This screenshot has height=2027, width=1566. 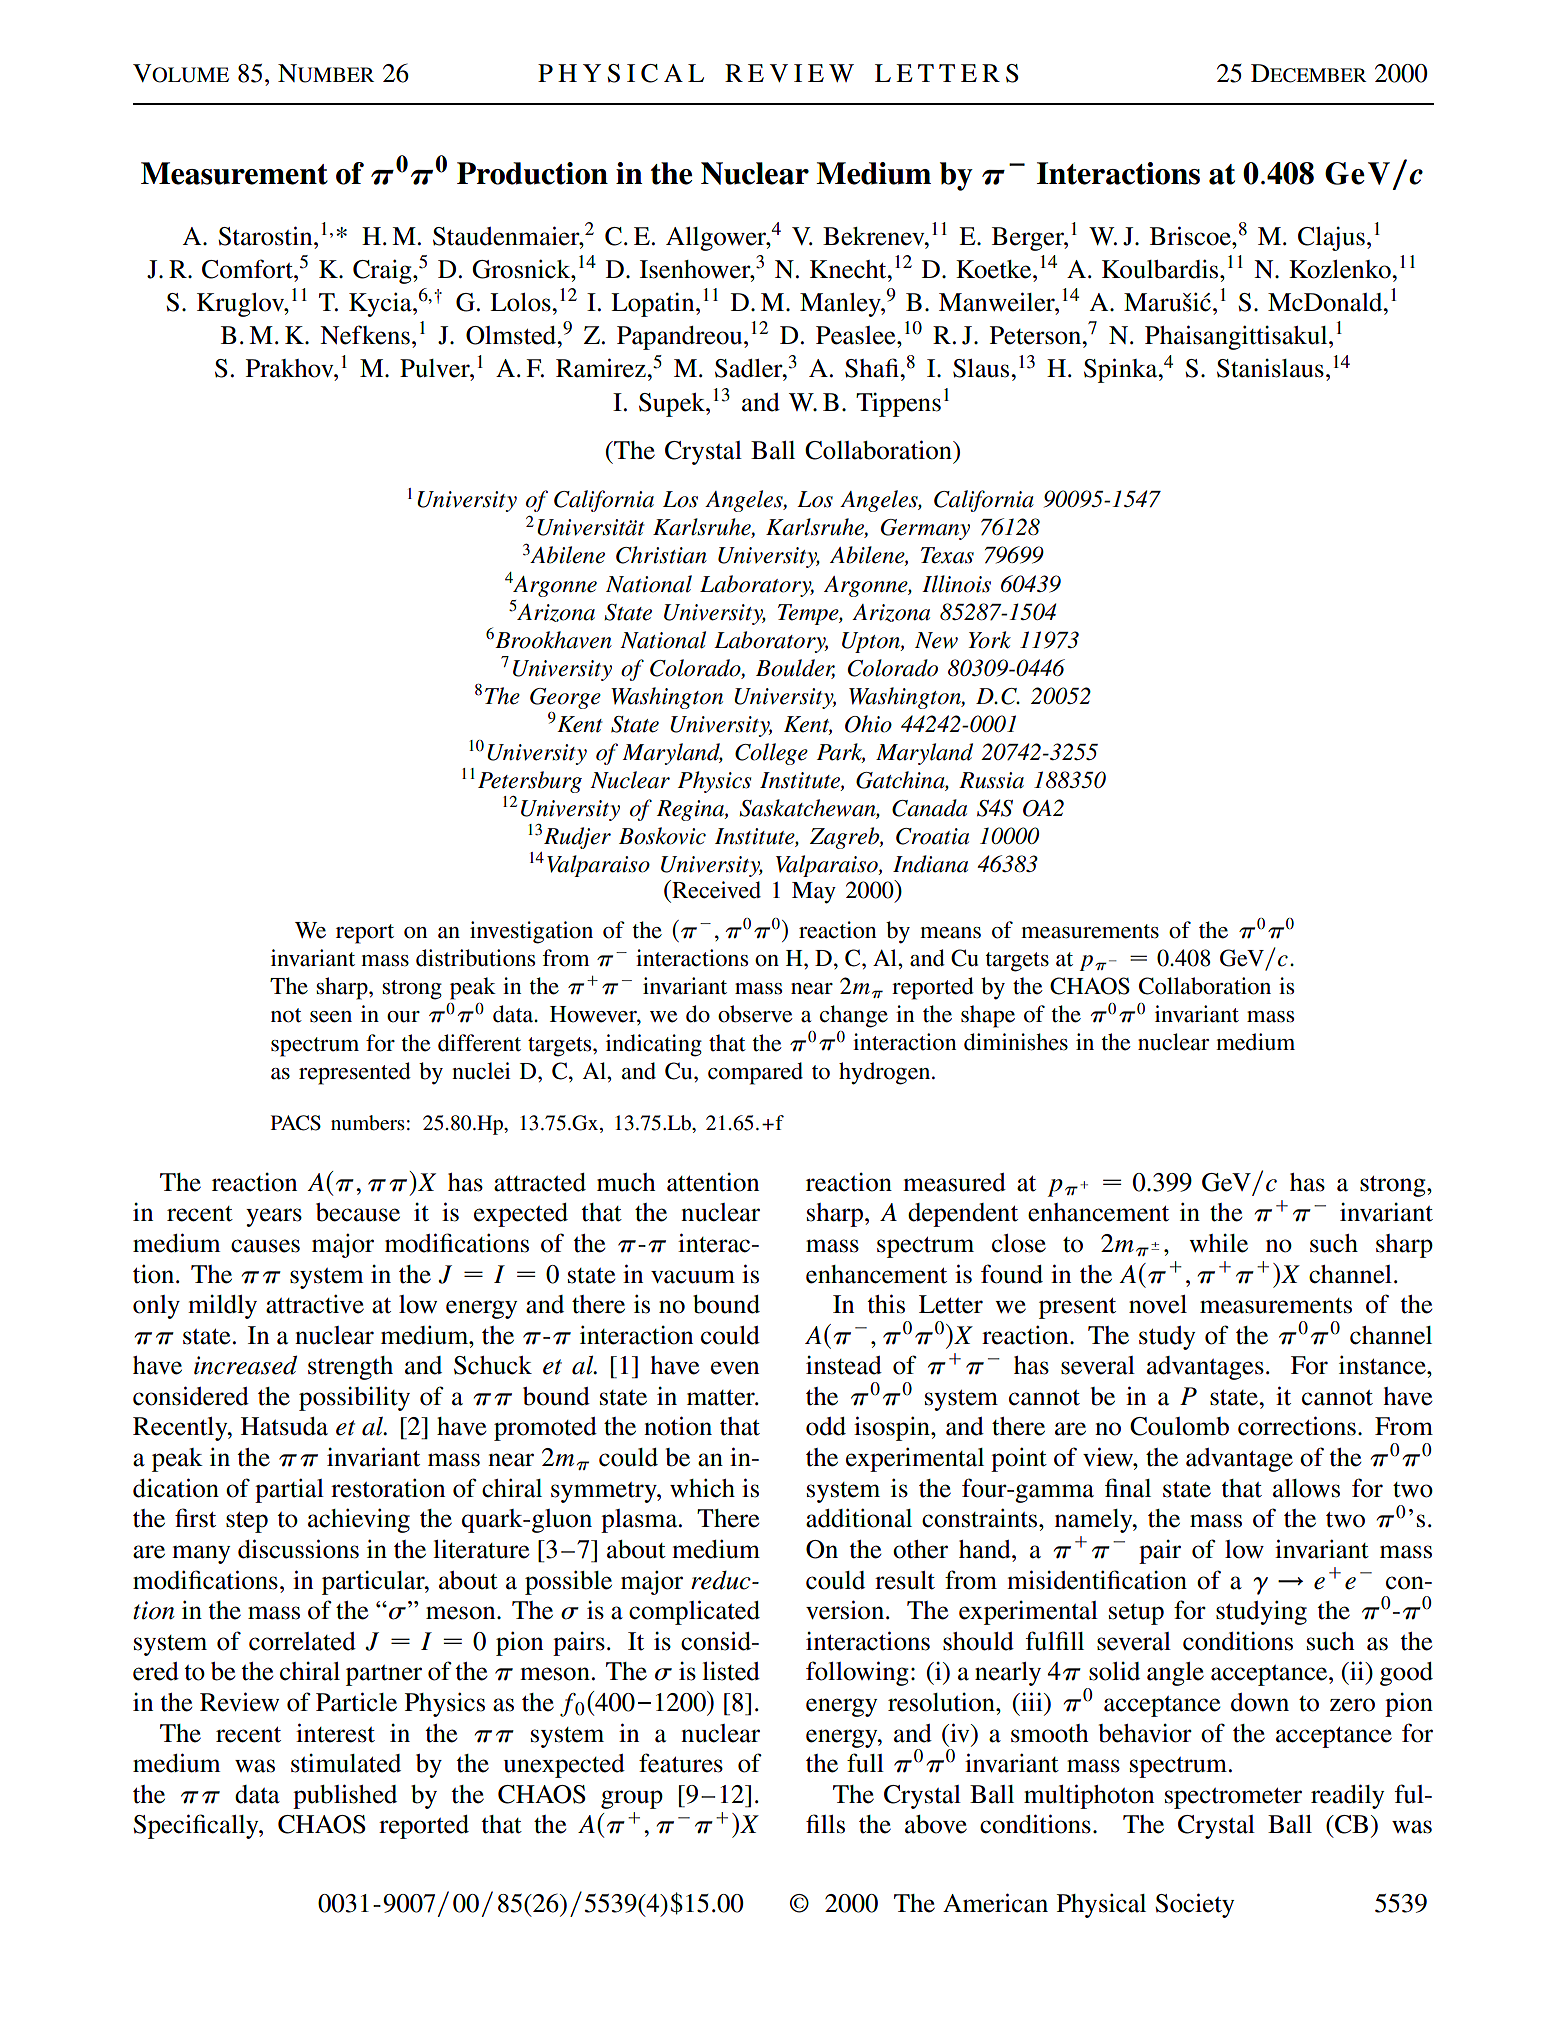 I want to click on York, so click(x=989, y=640).
